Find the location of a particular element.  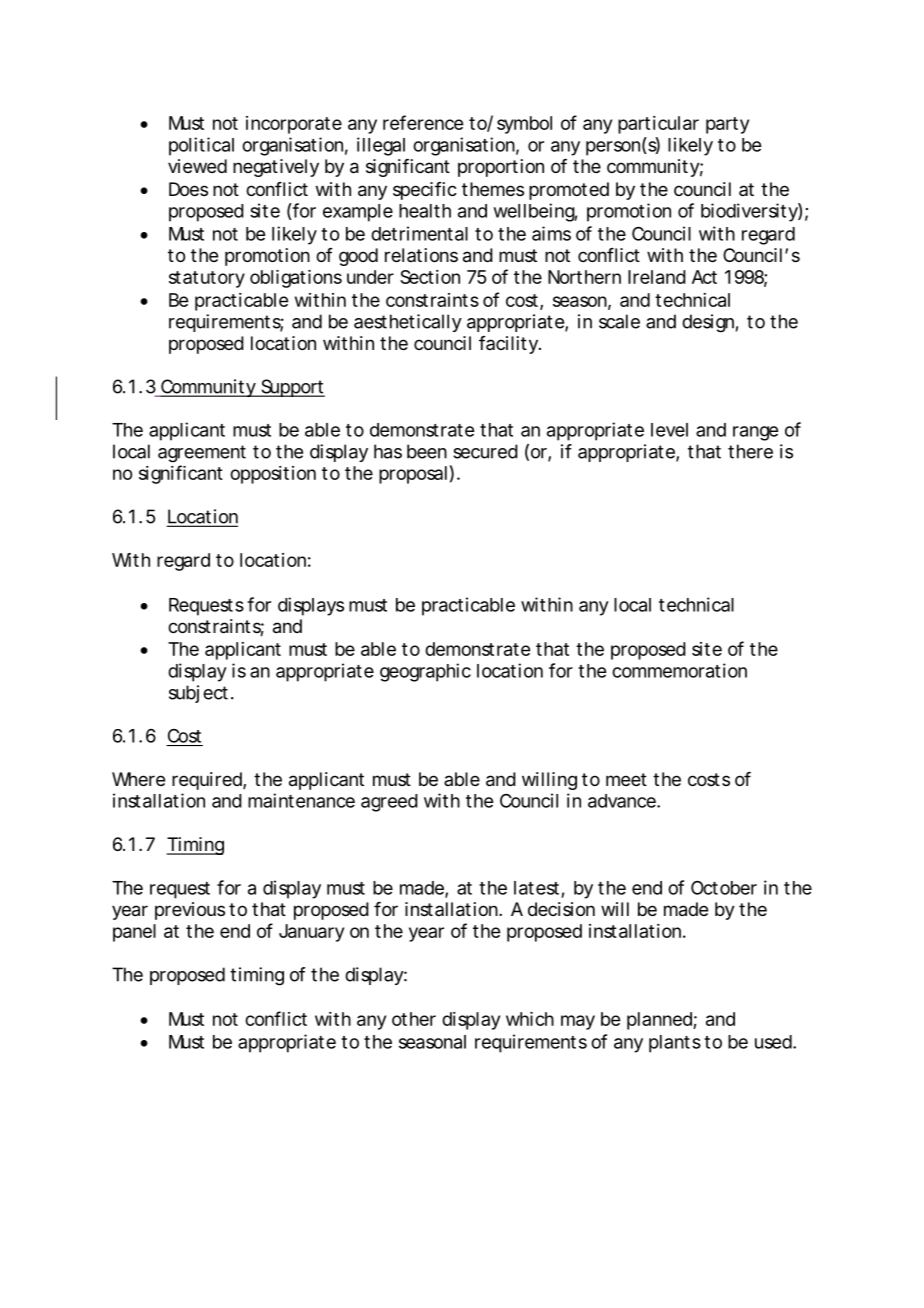

other is located at coordinates (414, 1019).
